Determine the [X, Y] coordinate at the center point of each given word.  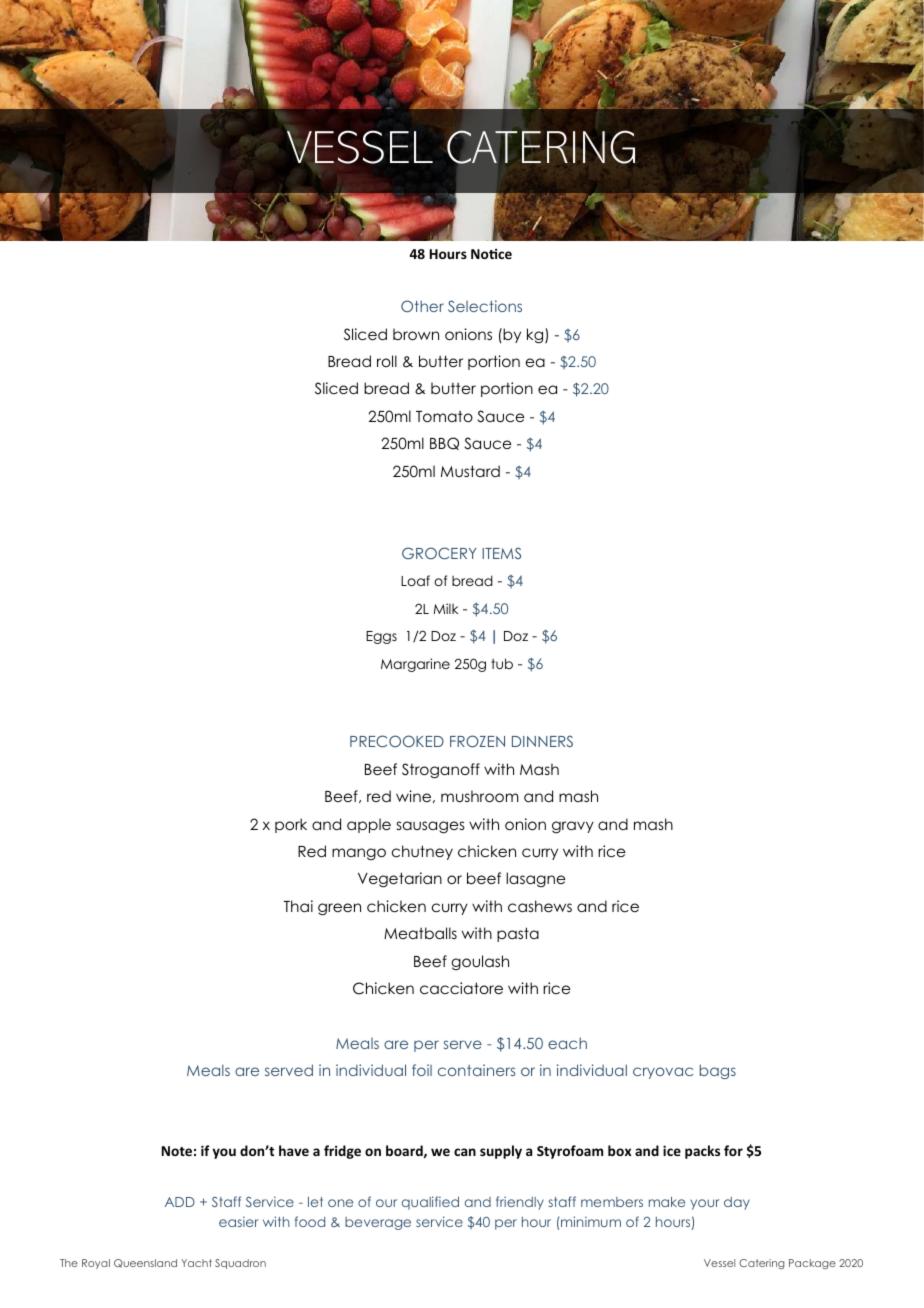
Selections [485, 306]
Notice [491, 253]
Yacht [196, 1263]
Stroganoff [441, 771]
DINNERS [542, 741]
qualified [430, 1203]
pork [291, 825]
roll [387, 361]
